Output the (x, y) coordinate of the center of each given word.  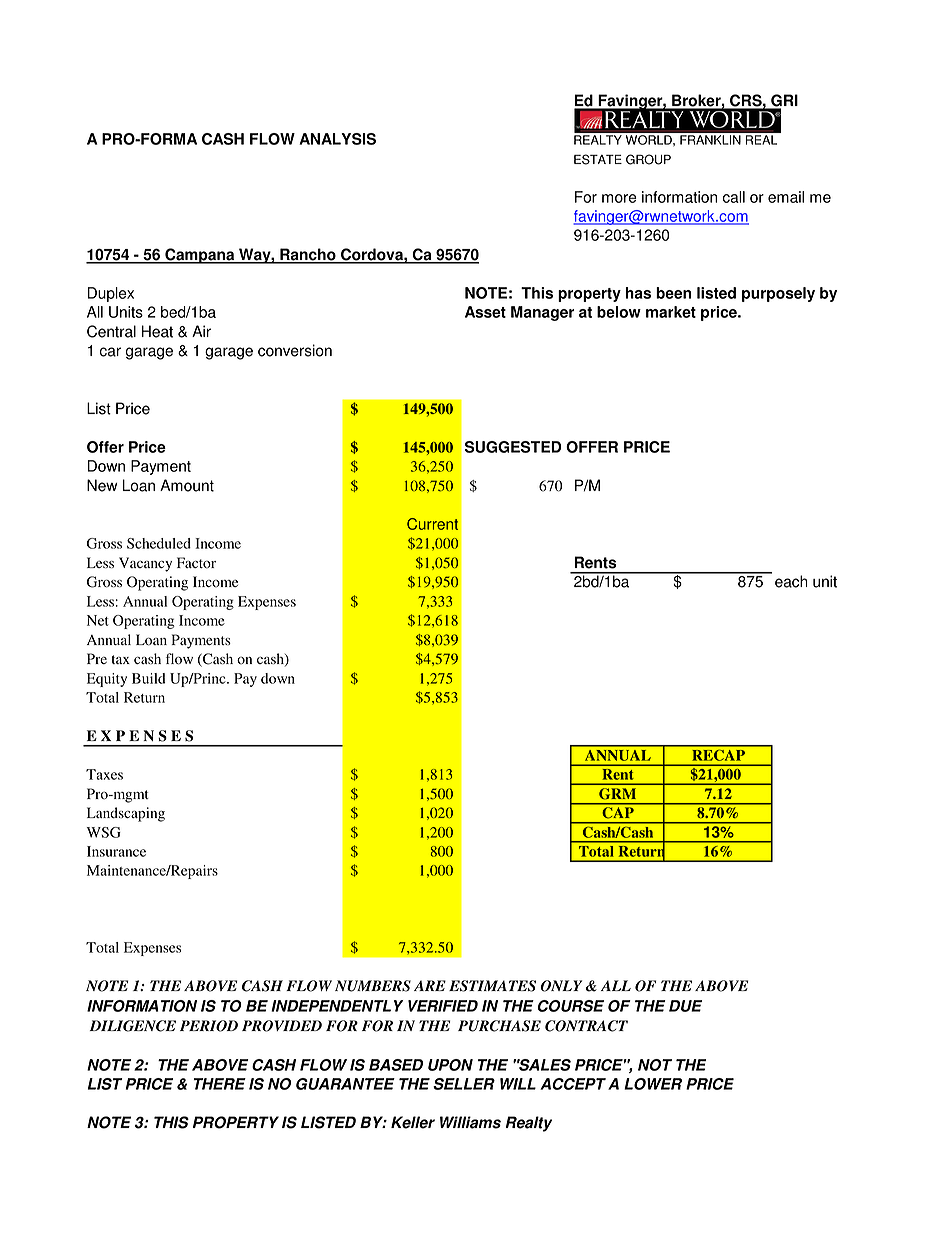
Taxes (104, 774)
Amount (187, 485)
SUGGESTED (513, 447)
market (671, 312)
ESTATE (598, 159)
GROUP (648, 159)
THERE (219, 1084)
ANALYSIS (337, 139)
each (791, 581)
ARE (430, 985)
